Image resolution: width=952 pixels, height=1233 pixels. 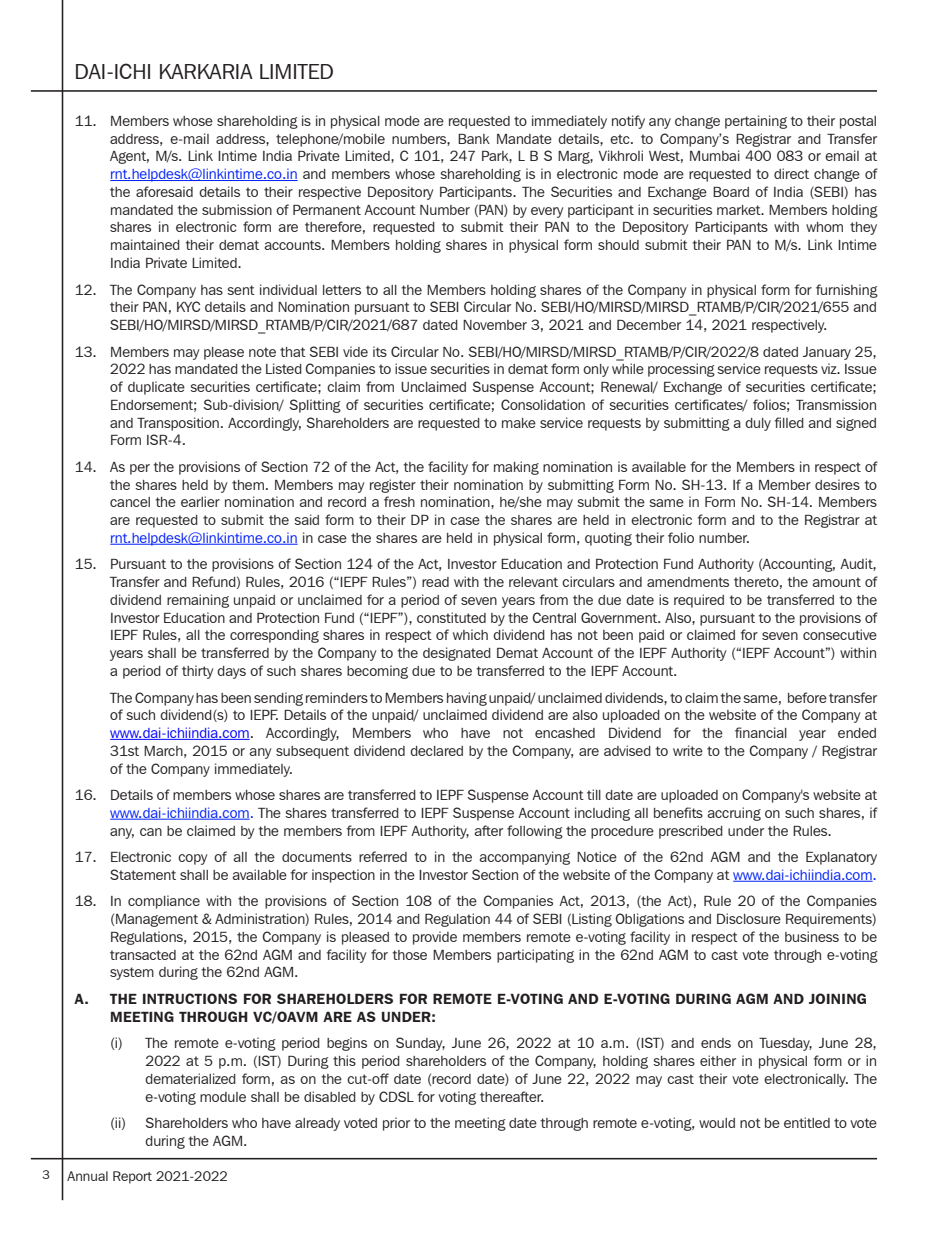 What do you see at coordinates (143, 955) in the image?
I see `transacted` at bounding box center [143, 955].
